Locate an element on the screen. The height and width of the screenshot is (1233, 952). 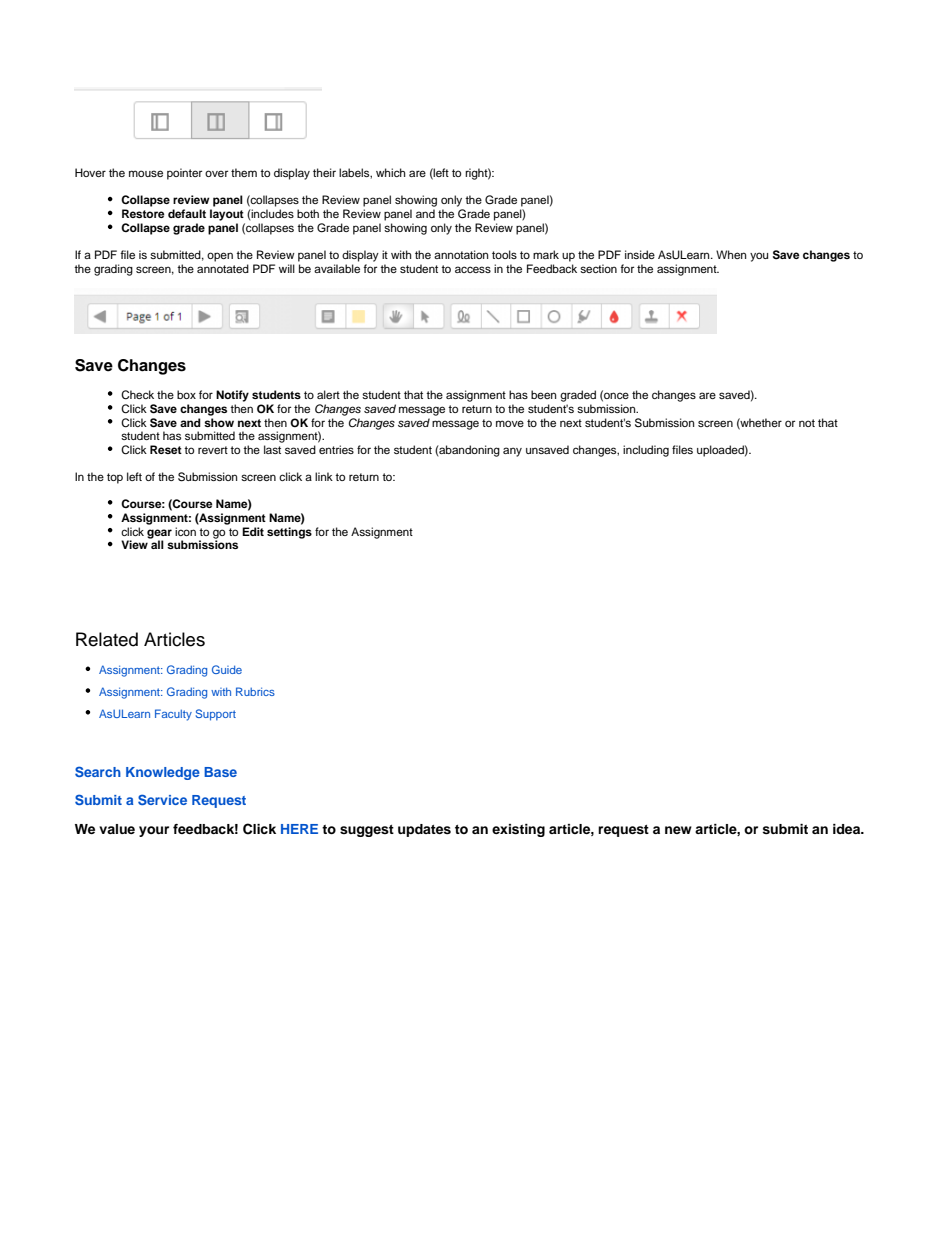
Rubrics is located at coordinates (255, 691).
